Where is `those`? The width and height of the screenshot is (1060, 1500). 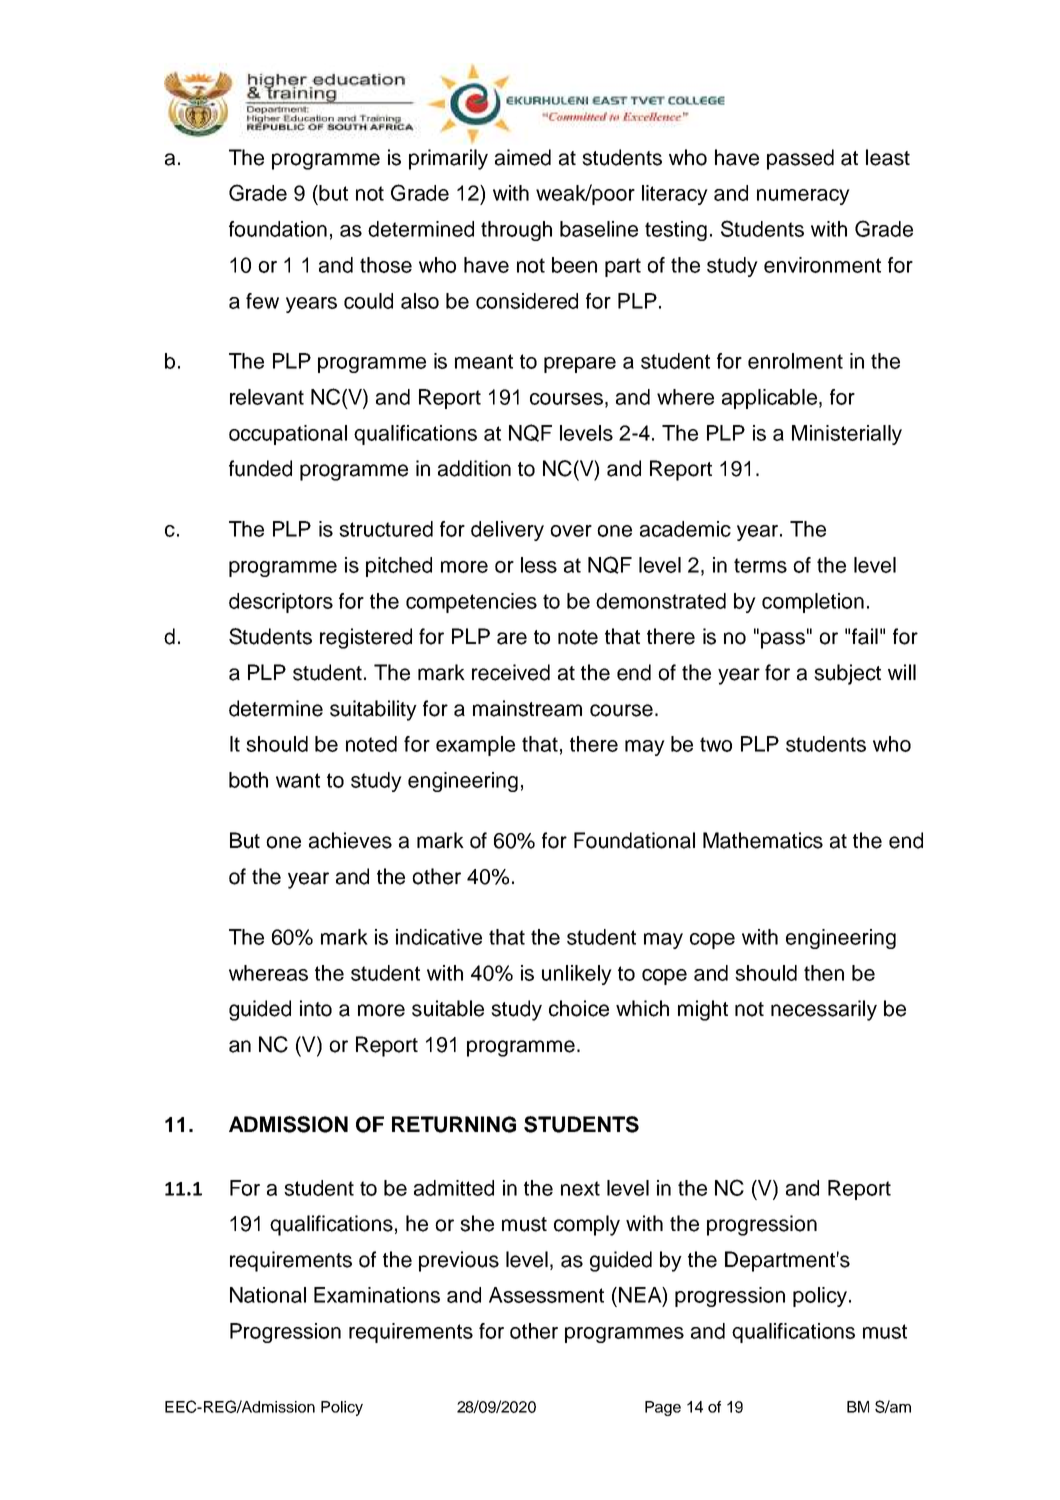 those is located at coordinates (386, 265).
